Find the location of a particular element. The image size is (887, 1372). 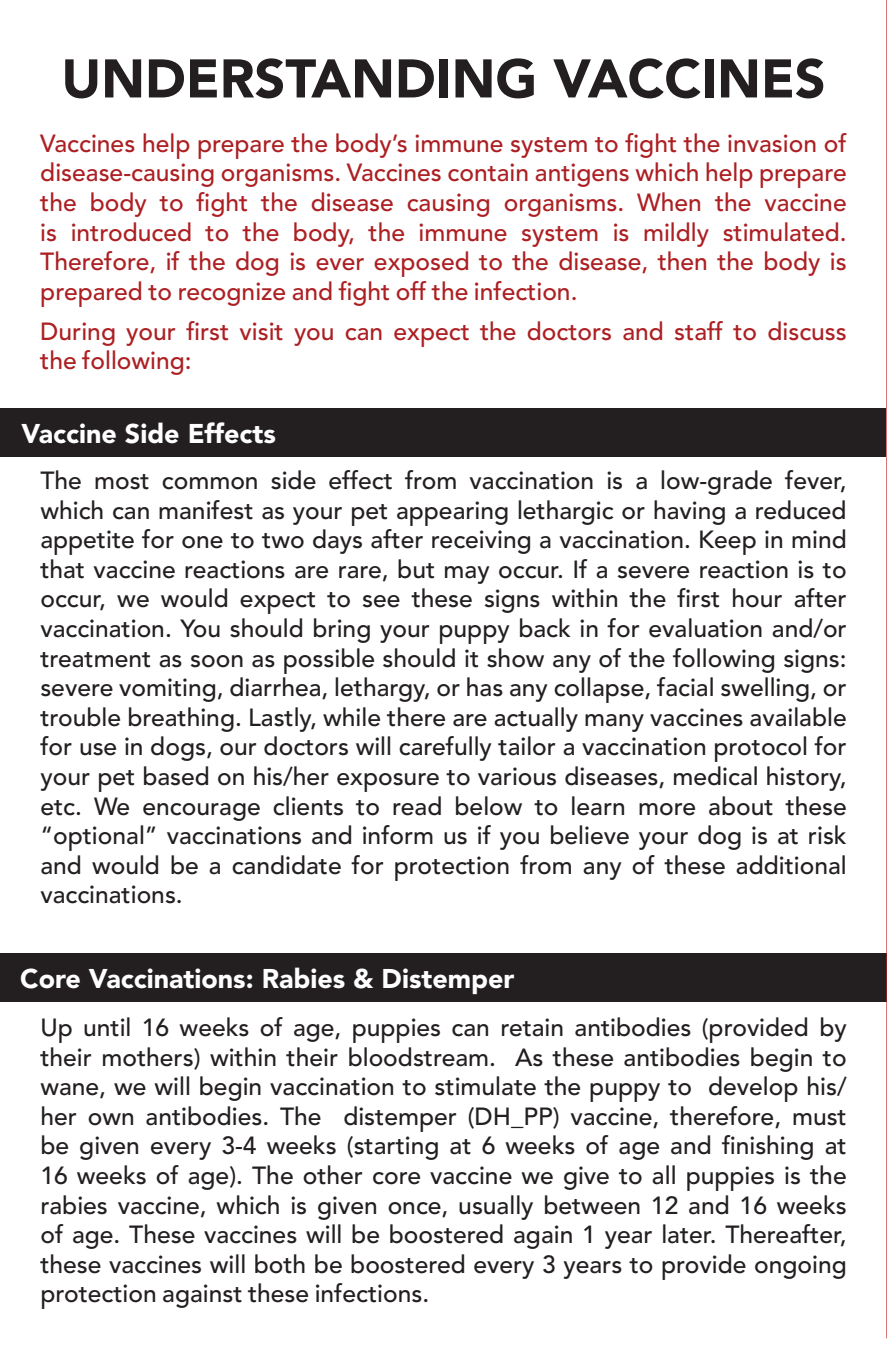

invasion is located at coordinates (772, 143).
